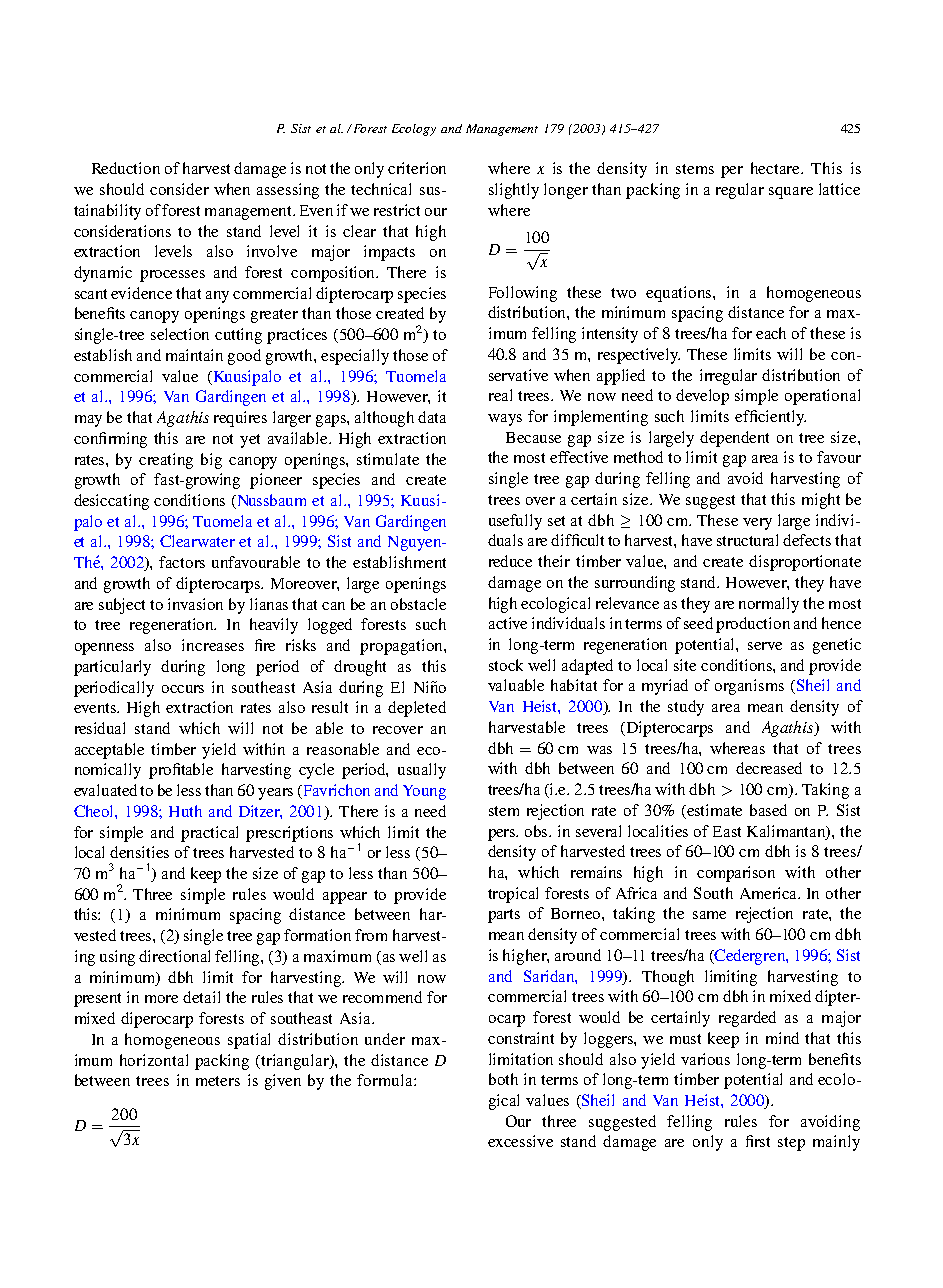 The height and width of the image is (1288, 943). What do you see at coordinates (139, 852) in the image?
I see `densities` at bounding box center [139, 852].
